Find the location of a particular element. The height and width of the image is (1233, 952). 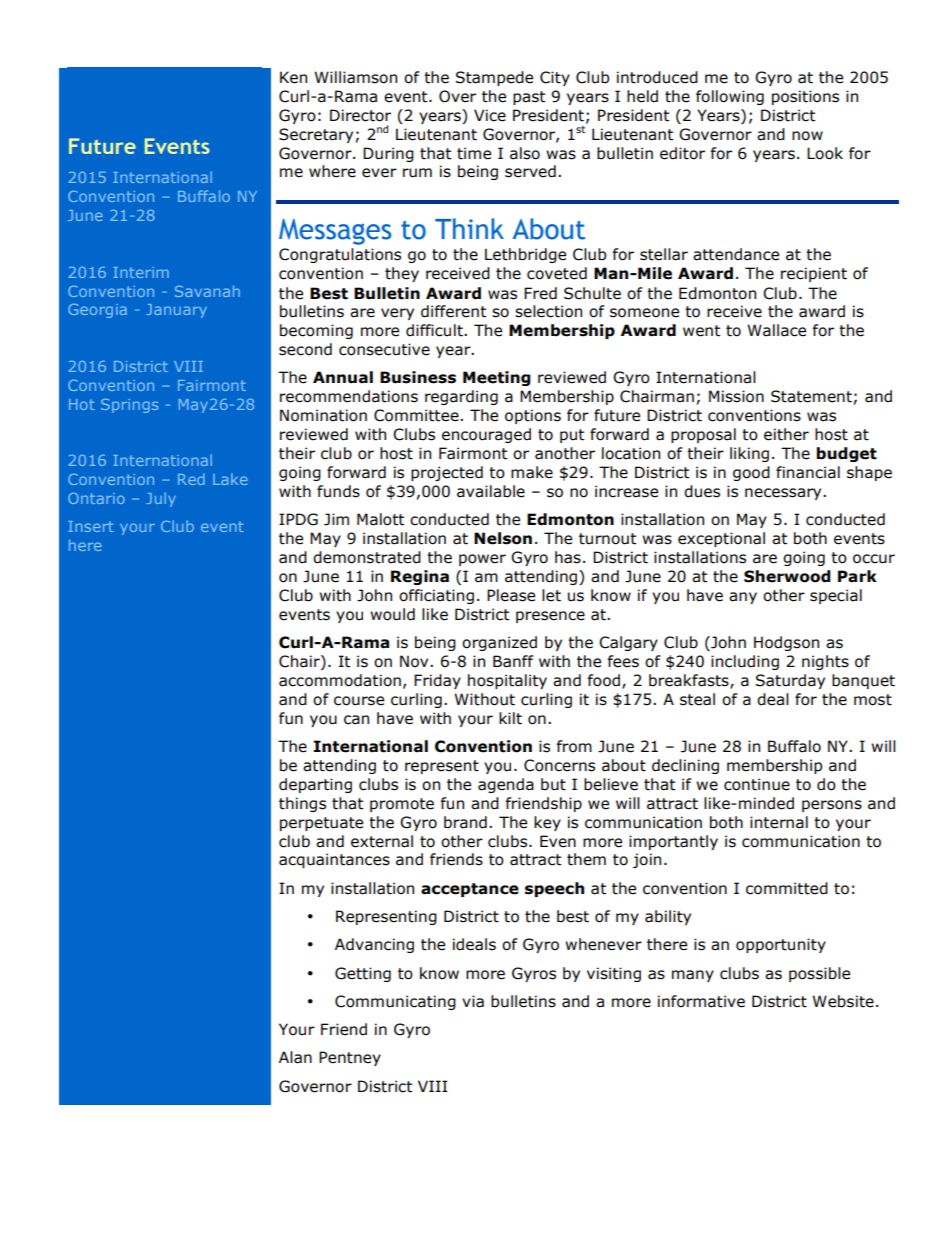

Website is located at coordinates (843, 1001).
